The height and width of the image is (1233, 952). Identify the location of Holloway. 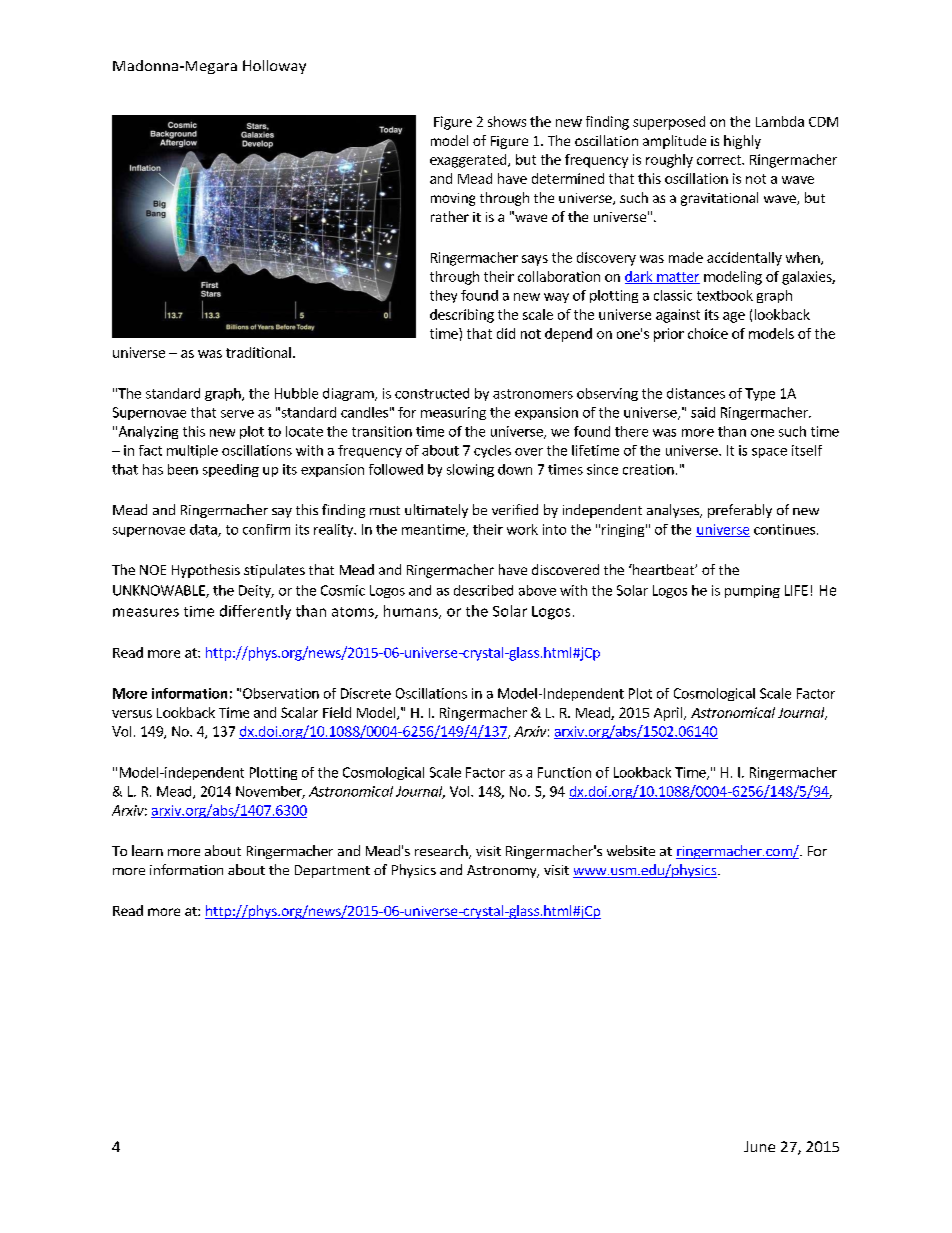
(274, 67).
